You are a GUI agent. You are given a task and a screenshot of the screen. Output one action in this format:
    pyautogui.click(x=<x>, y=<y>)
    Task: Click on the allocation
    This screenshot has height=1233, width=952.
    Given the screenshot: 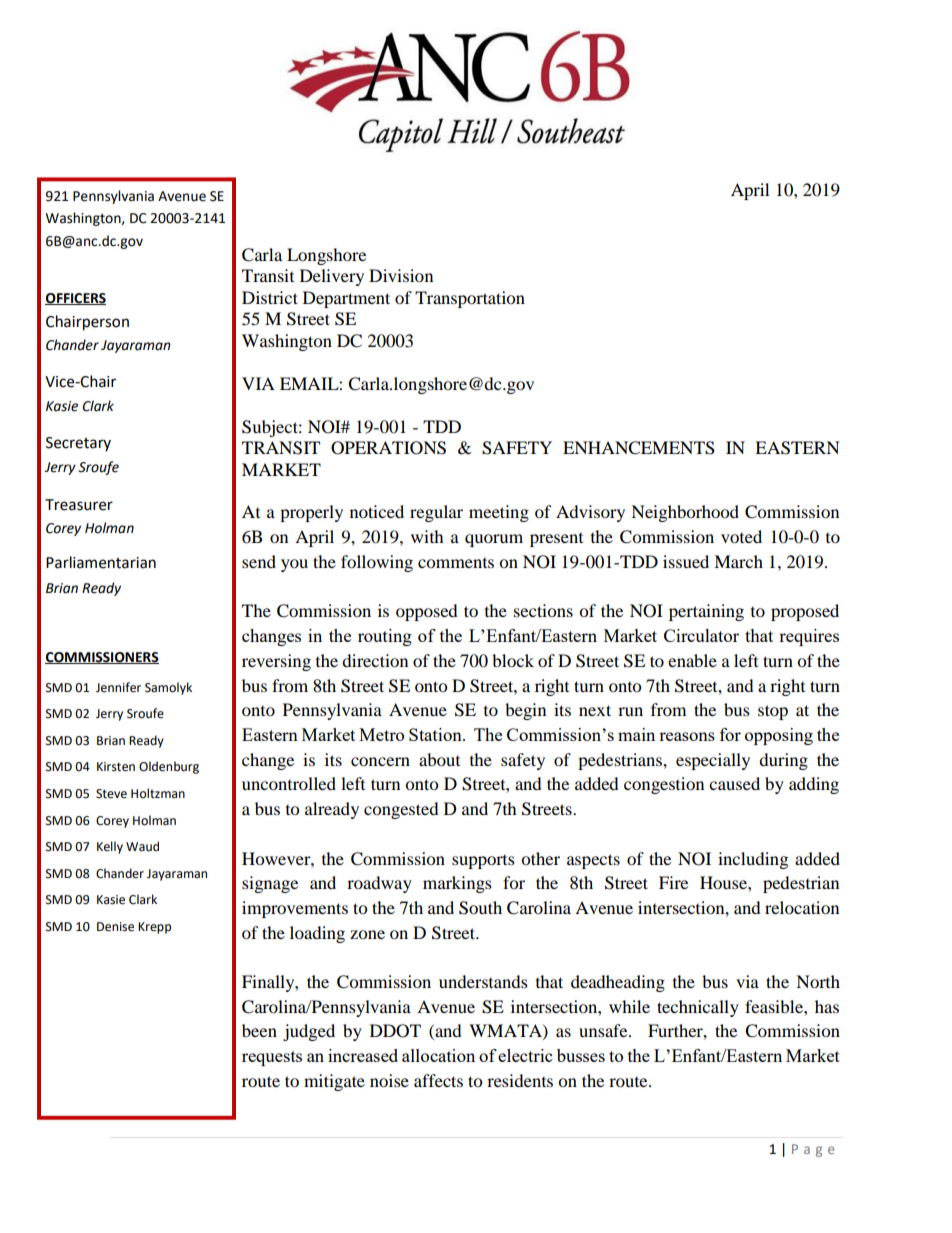 What is the action you would take?
    pyautogui.click(x=438, y=1055)
